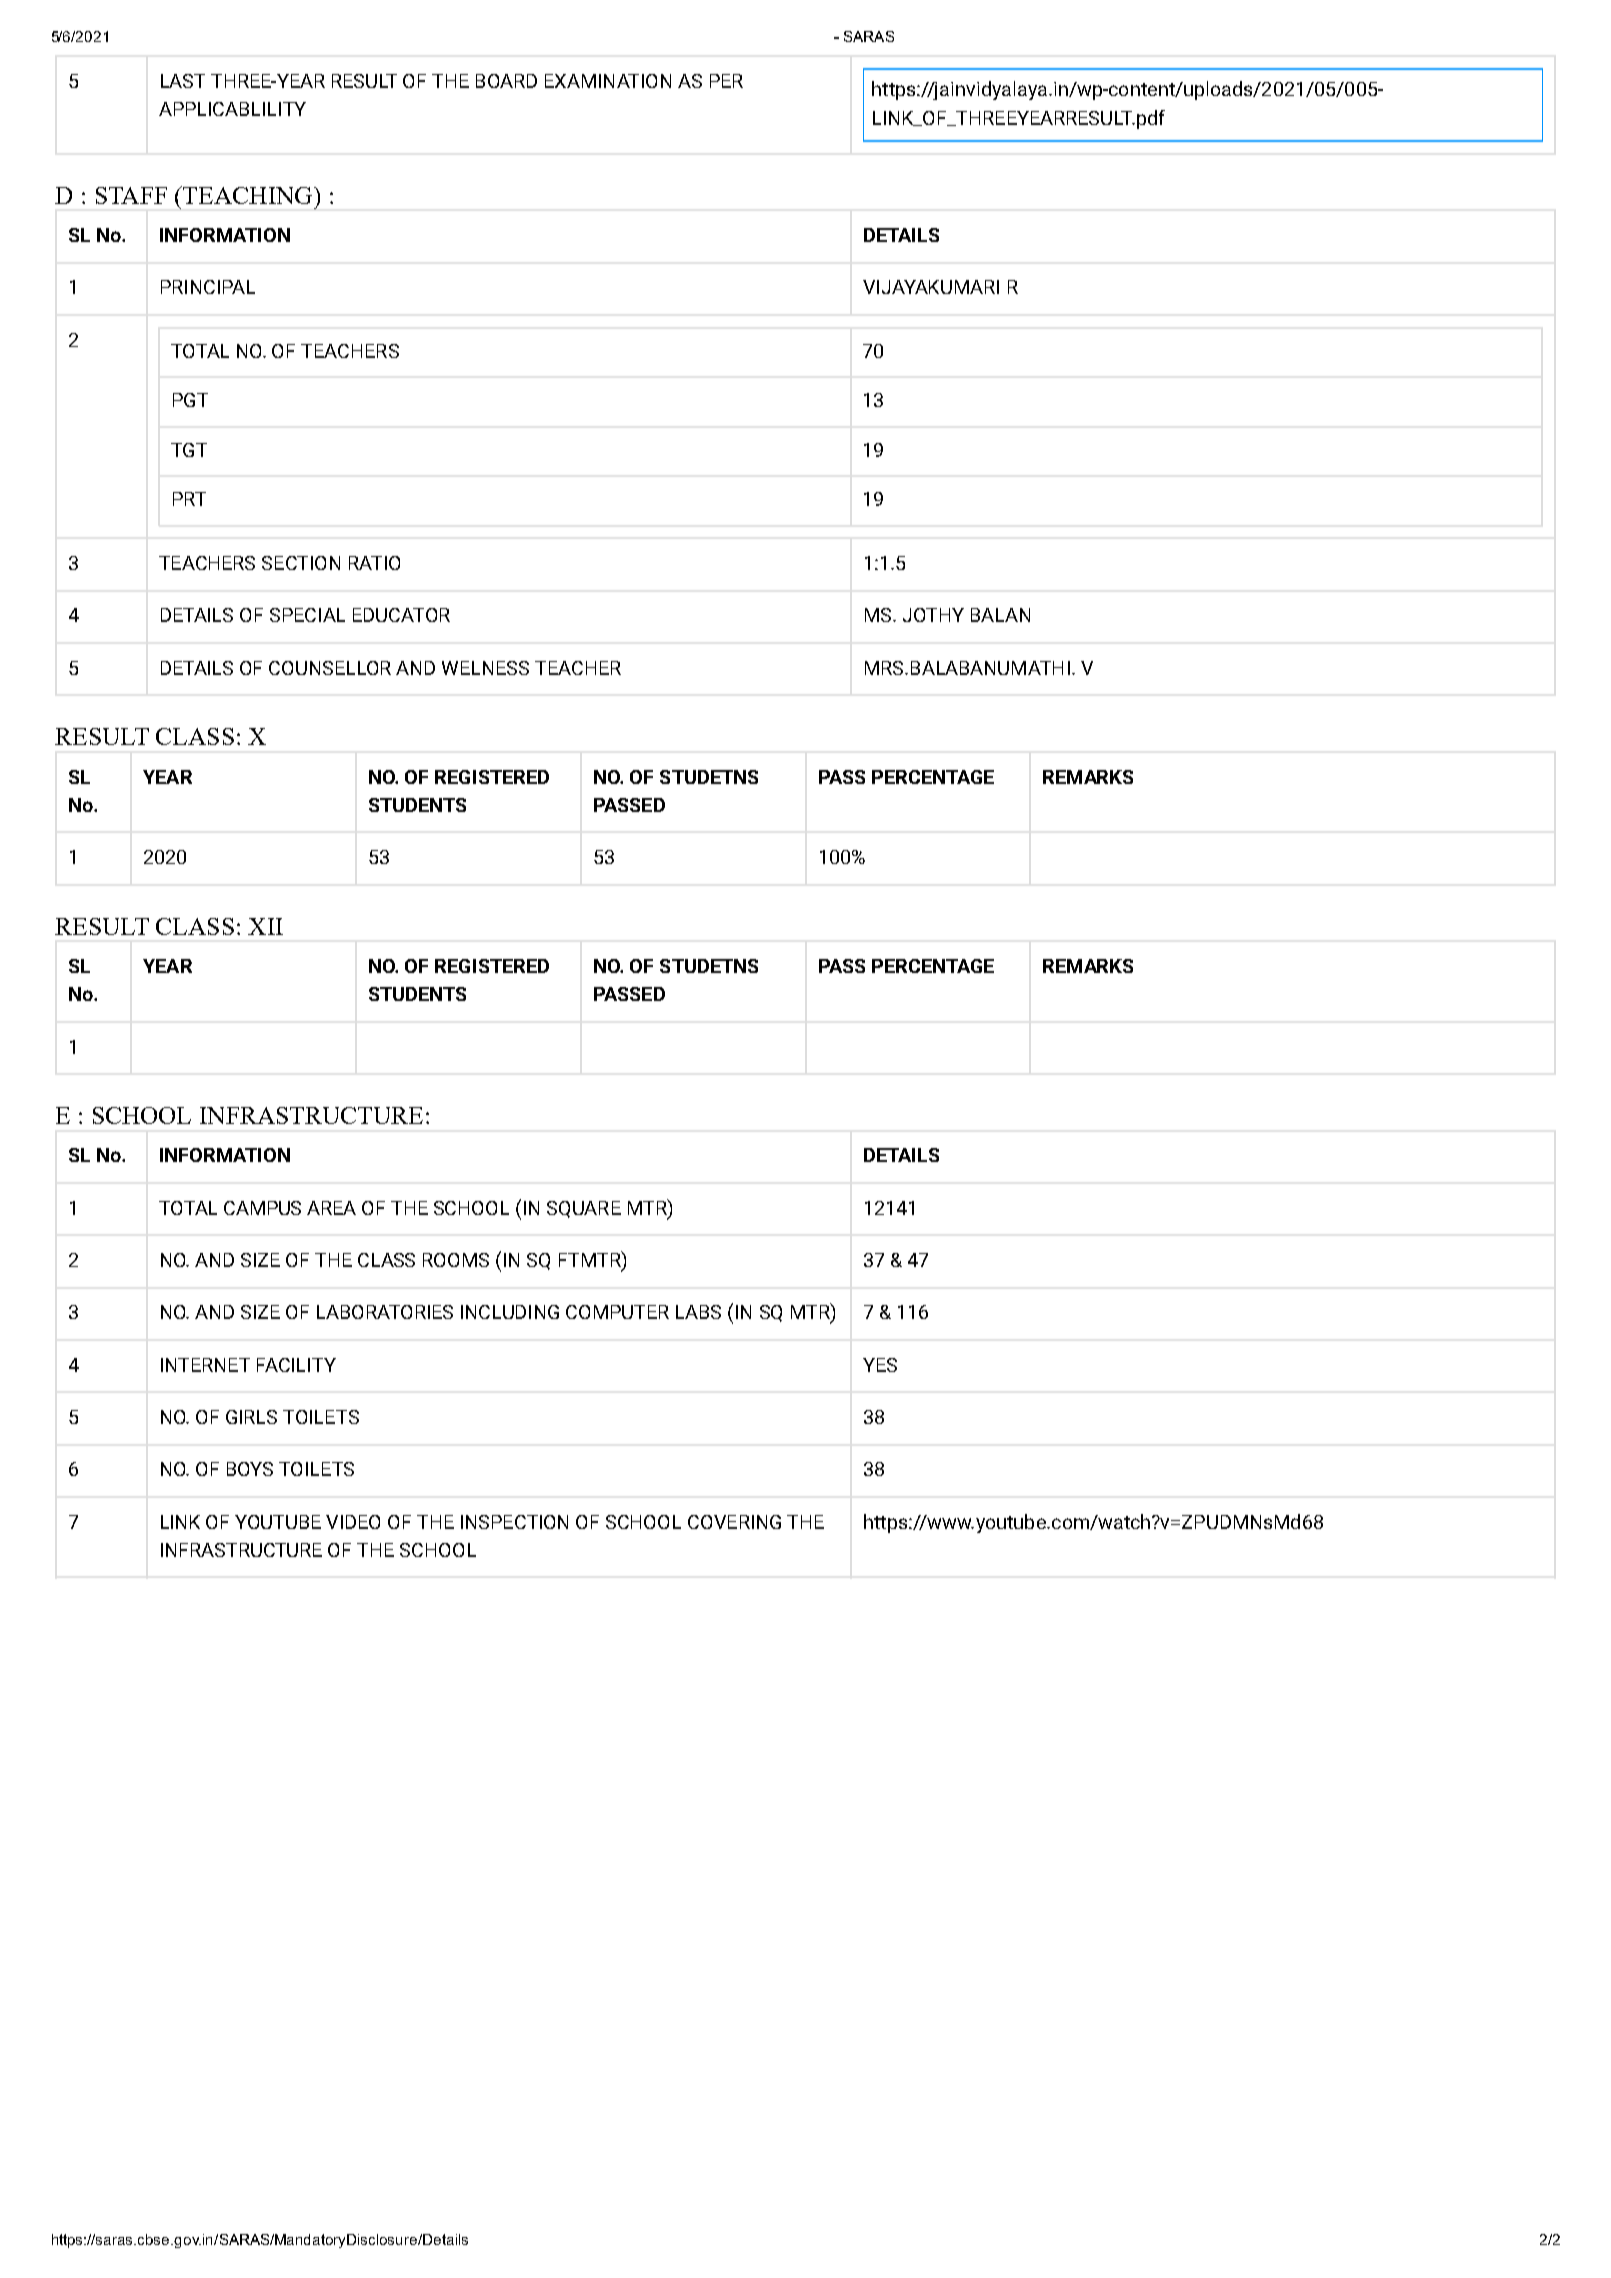  I want to click on BOYS, so click(250, 1469).
